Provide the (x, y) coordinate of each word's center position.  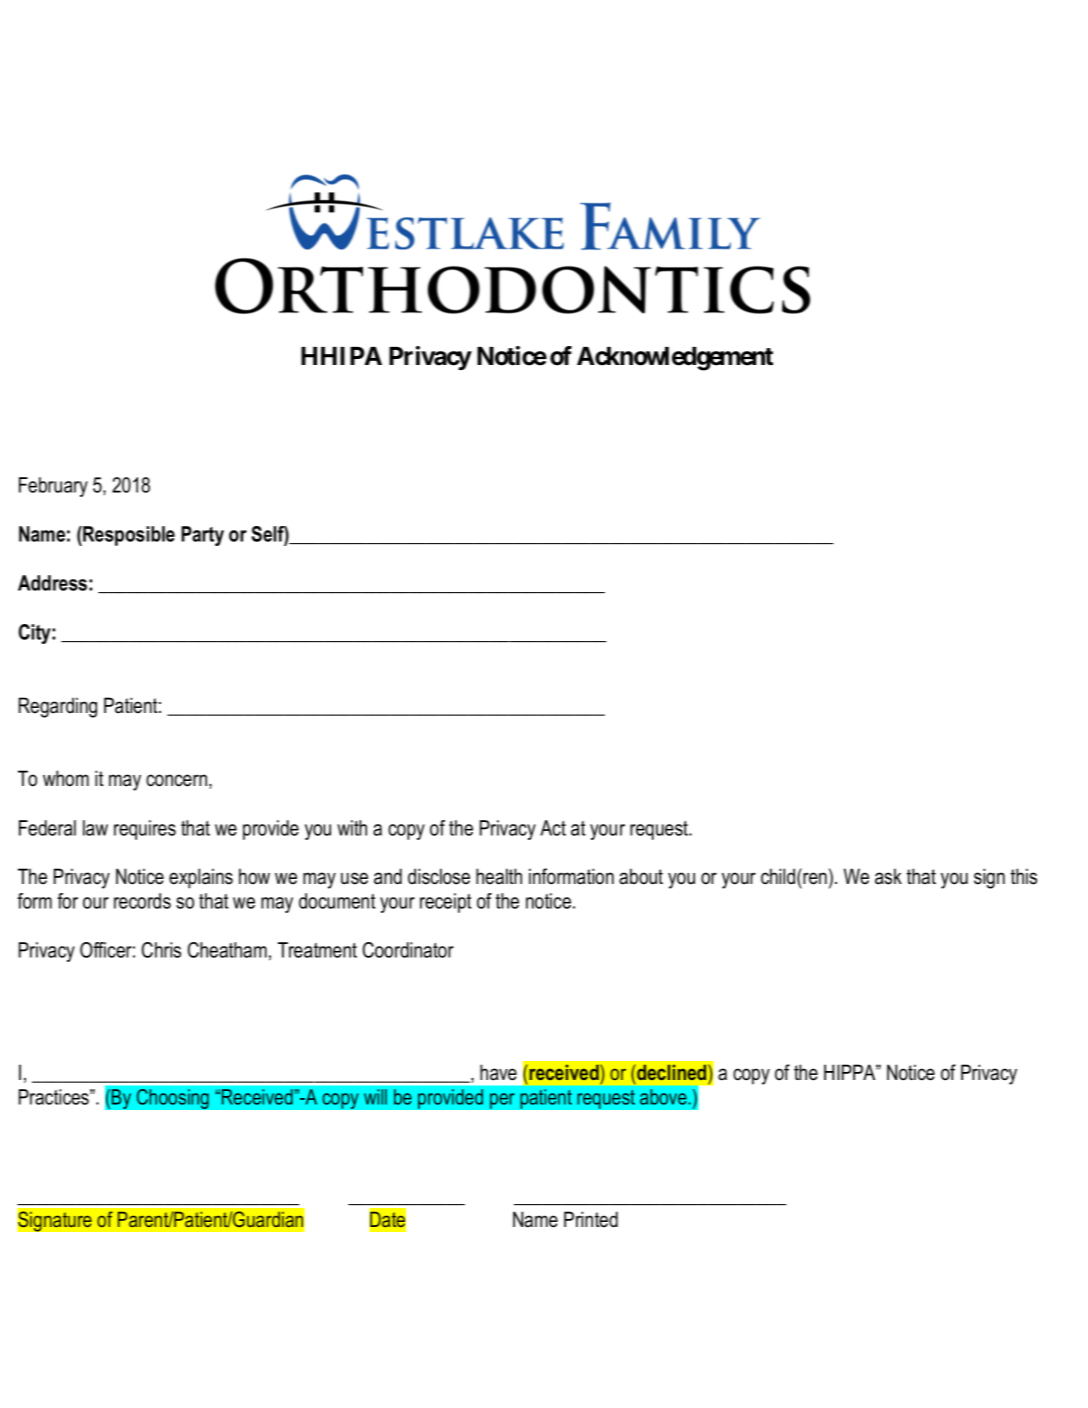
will (375, 1097)
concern (176, 780)
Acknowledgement (675, 359)
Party (202, 536)
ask (888, 876)
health (499, 876)
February (53, 487)
